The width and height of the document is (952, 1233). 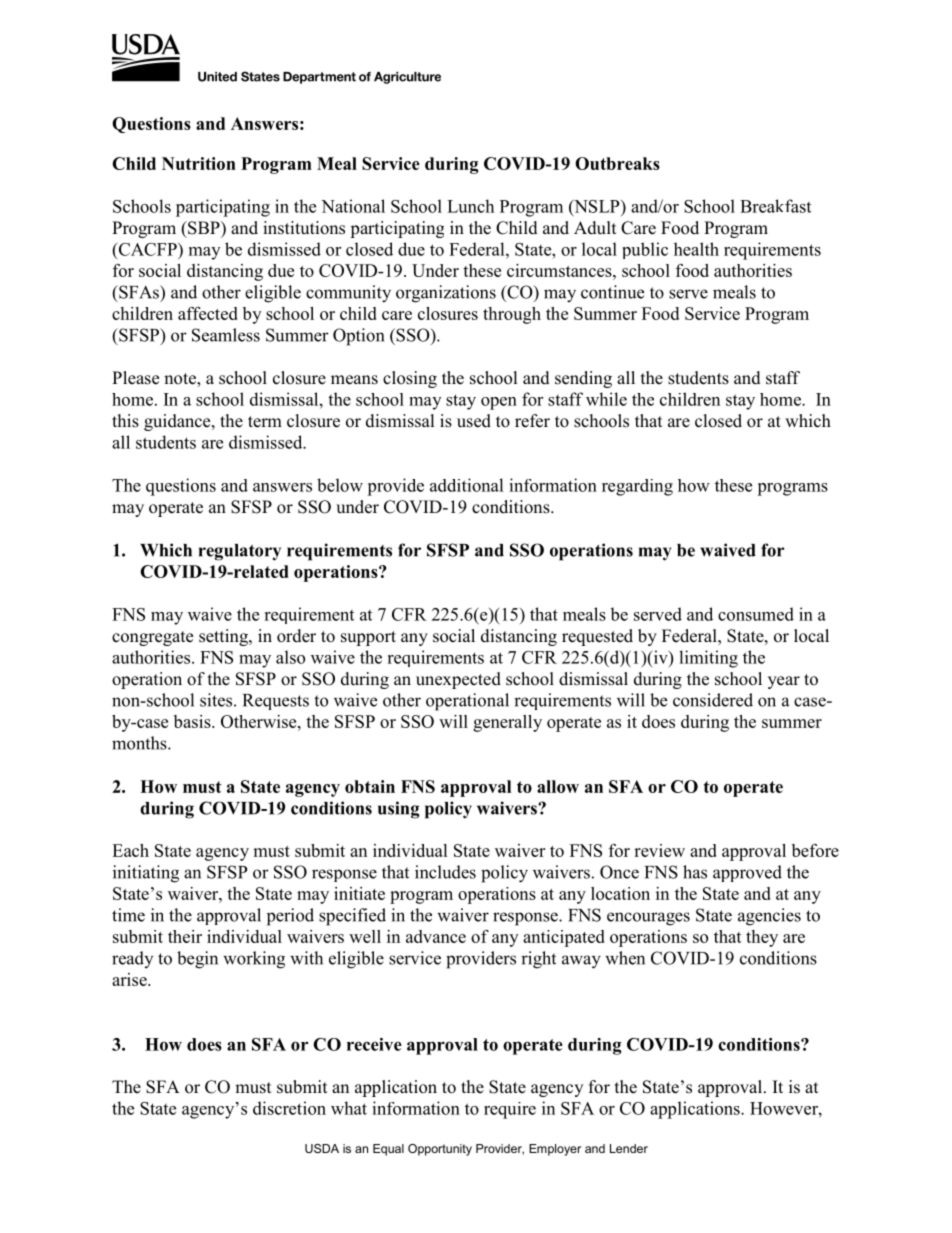 What do you see at coordinates (775, 206) in the document?
I see `Breakfast` at bounding box center [775, 206].
